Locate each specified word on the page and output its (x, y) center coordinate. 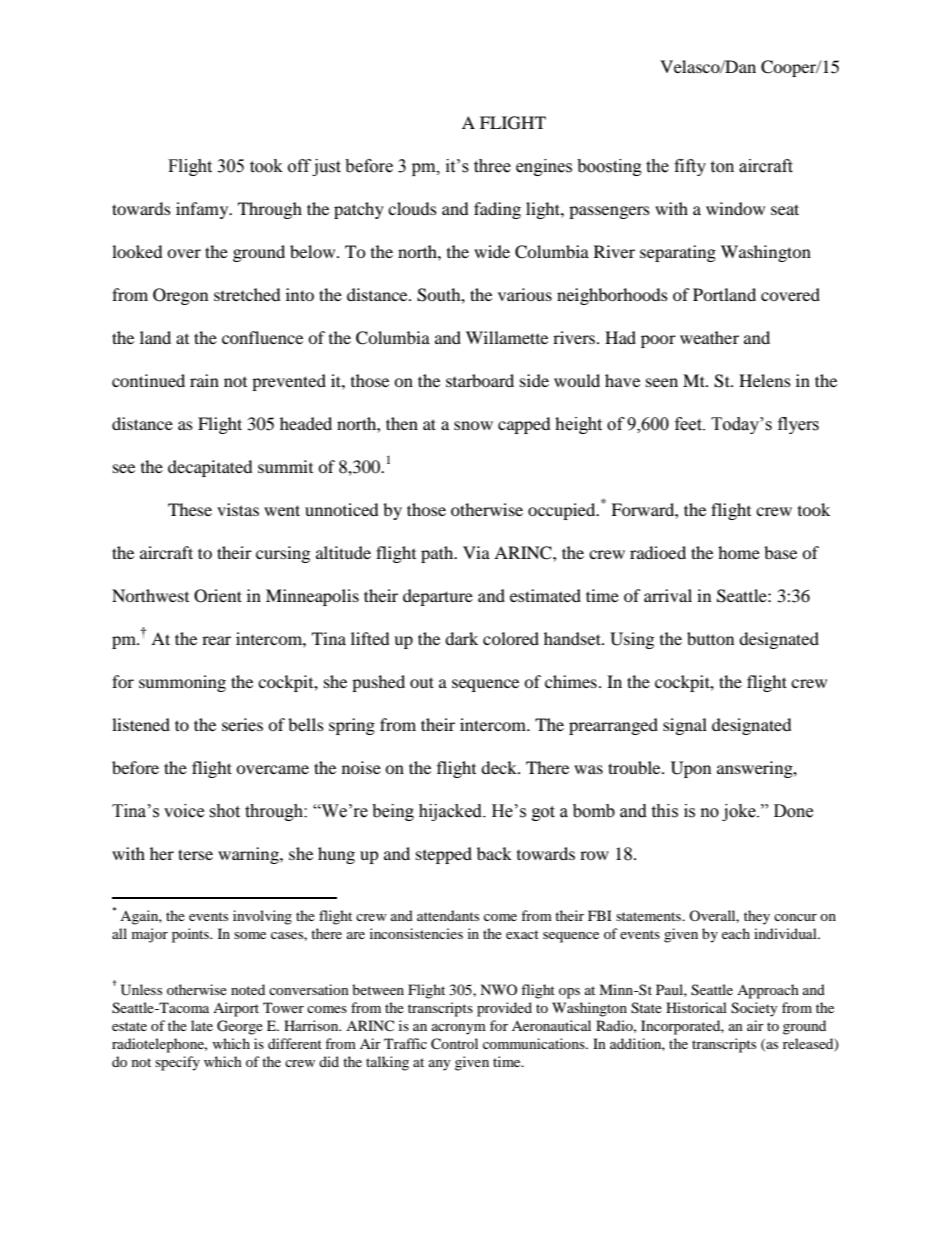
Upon (691, 769)
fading (497, 210)
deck (500, 767)
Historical (696, 1007)
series (242, 724)
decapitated (210, 468)
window (735, 208)
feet (689, 424)
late (202, 1025)
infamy (203, 210)
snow (473, 425)
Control (454, 1044)
